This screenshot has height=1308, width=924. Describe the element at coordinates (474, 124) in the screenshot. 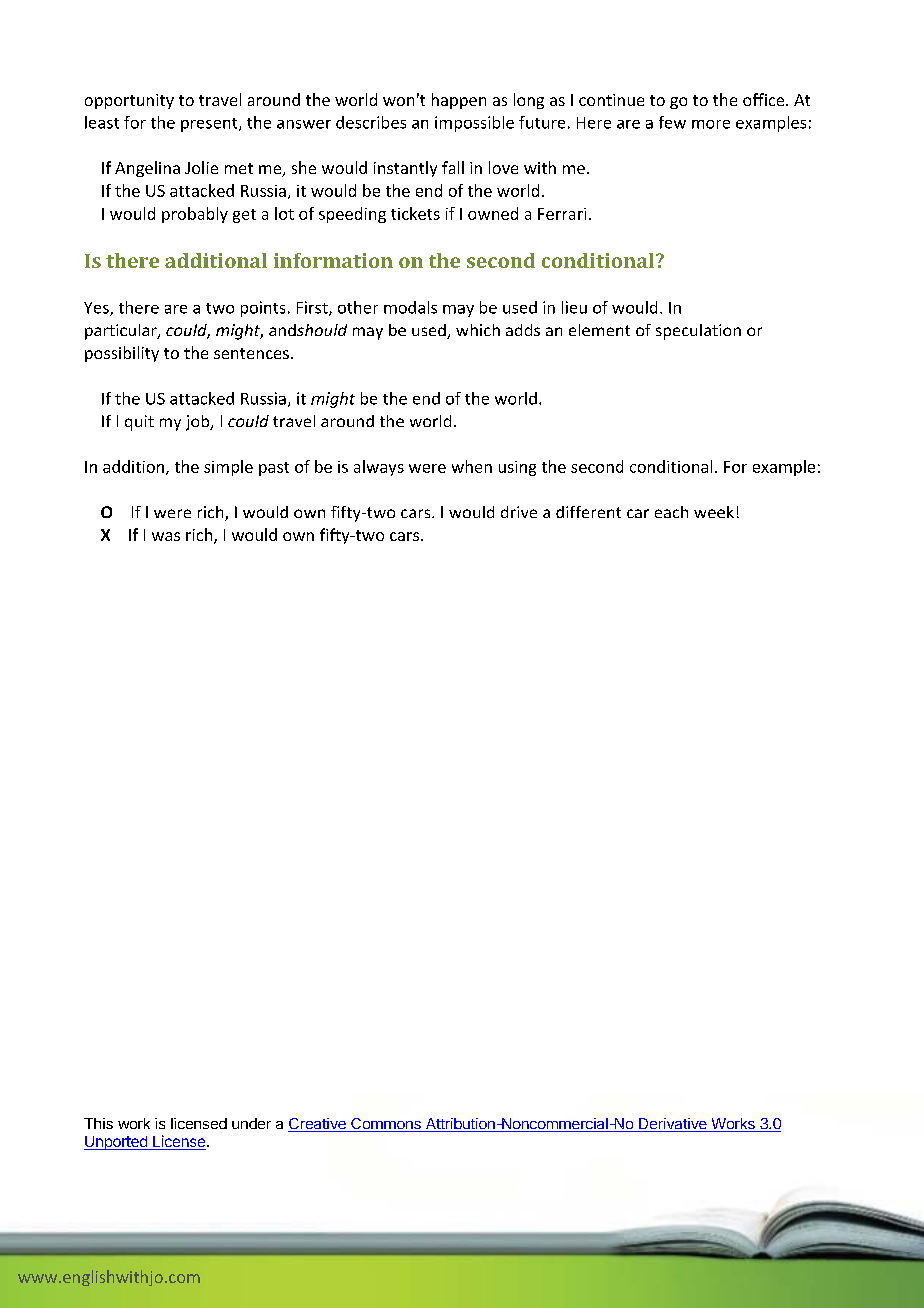

I see `impossible` at that location.
